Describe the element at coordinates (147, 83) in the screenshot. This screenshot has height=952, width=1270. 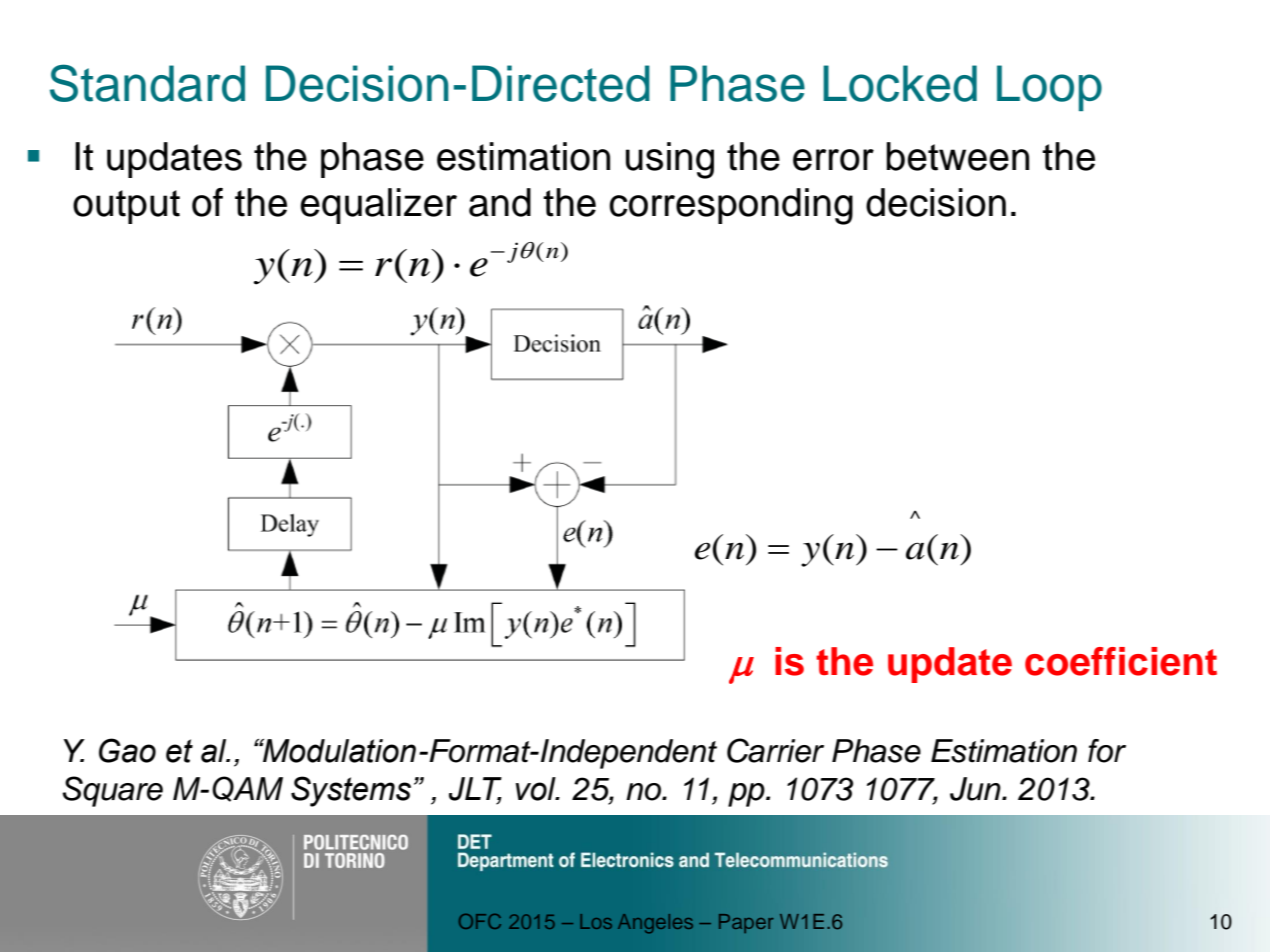
I see `Standard` at that location.
